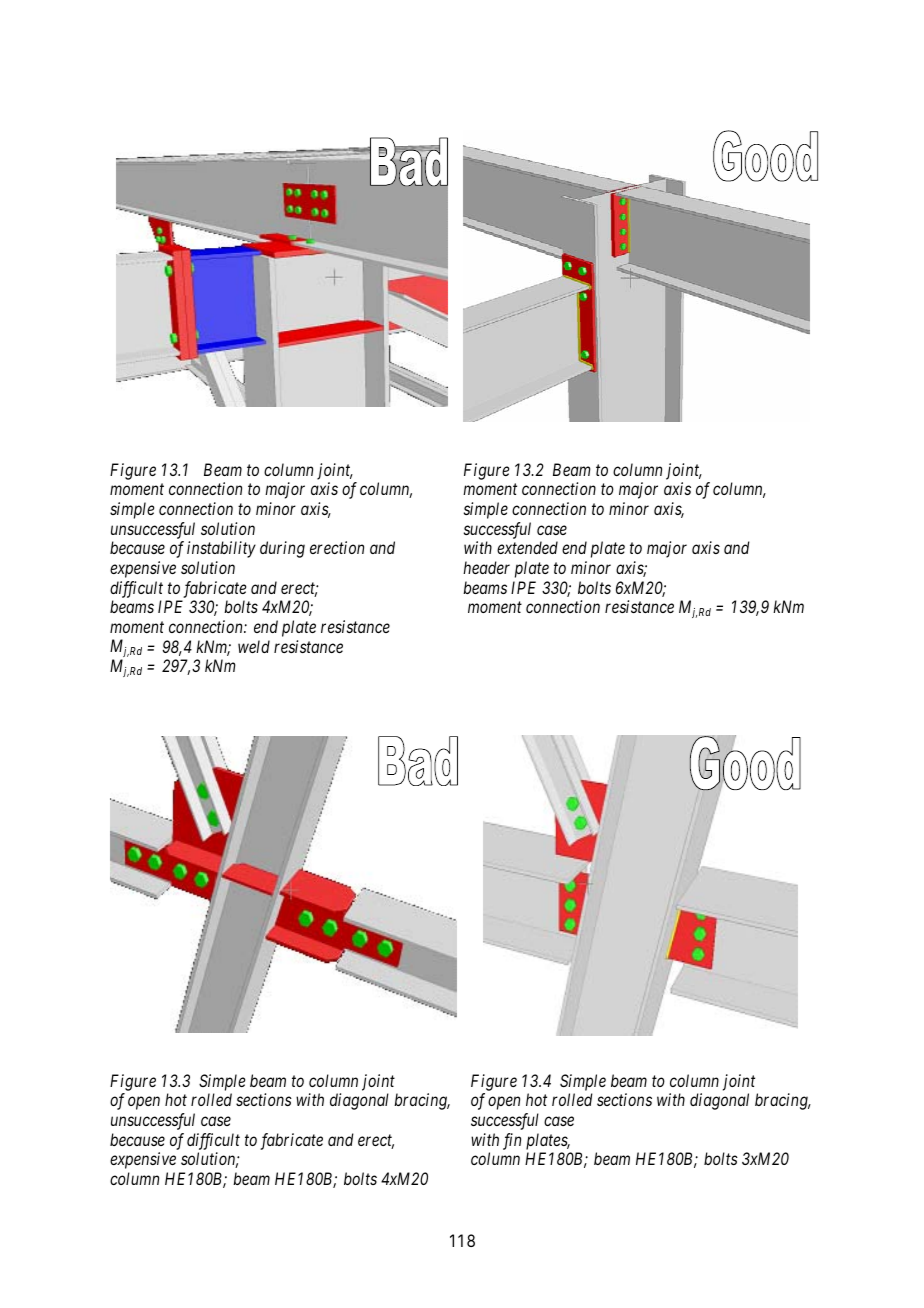 This page has width=924, height=1308. What do you see at coordinates (527, 547) in the page?
I see `extended` at bounding box center [527, 547].
